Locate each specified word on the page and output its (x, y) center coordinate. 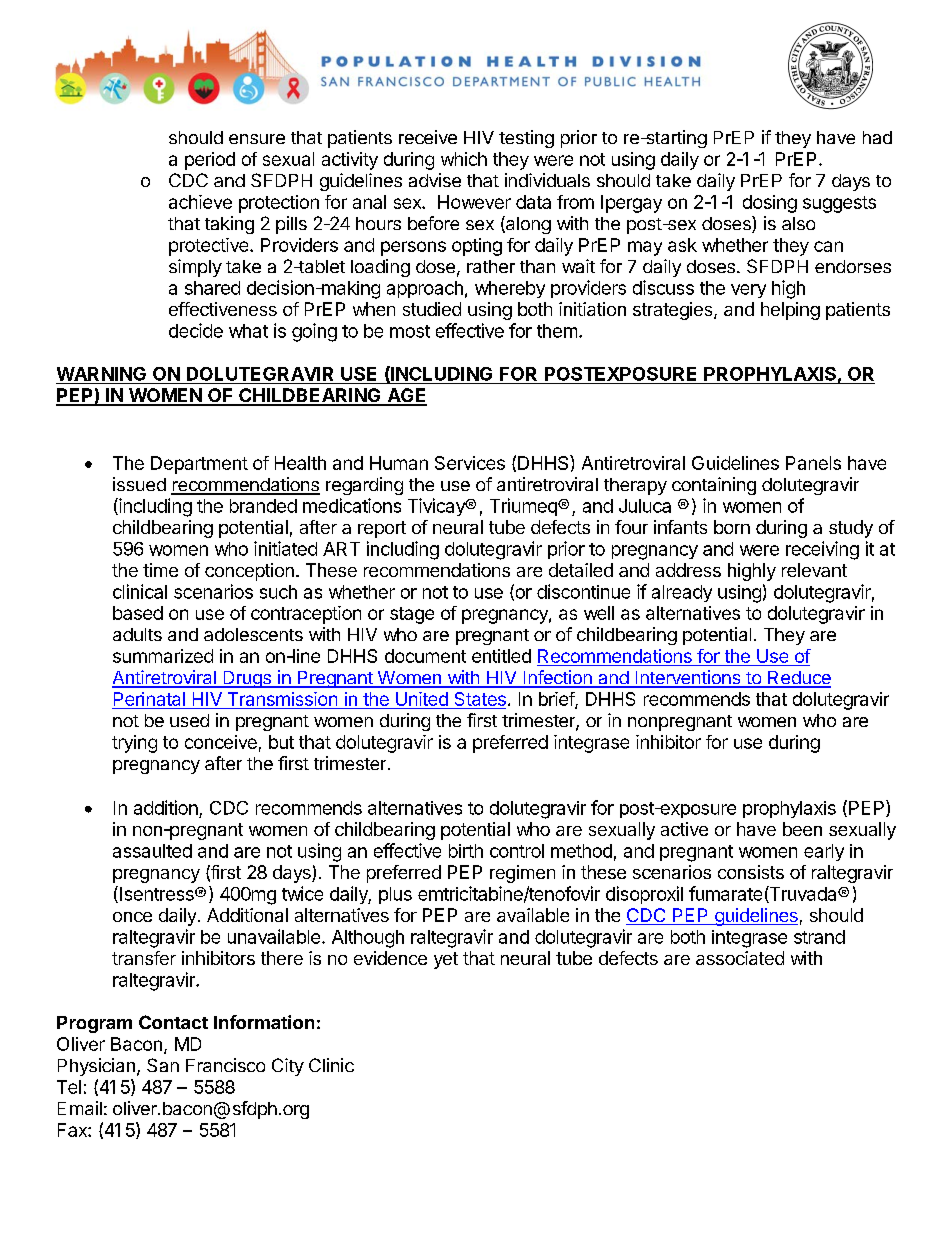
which (464, 159)
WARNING (101, 374)
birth (466, 851)
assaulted (152, 851)
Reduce (798, 679)
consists (751, 872)
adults (137, 634)
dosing (770, 204)
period (210, 161)
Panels (813, 463)
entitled (501, 656)
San (163, 1065)
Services (470, 463)
